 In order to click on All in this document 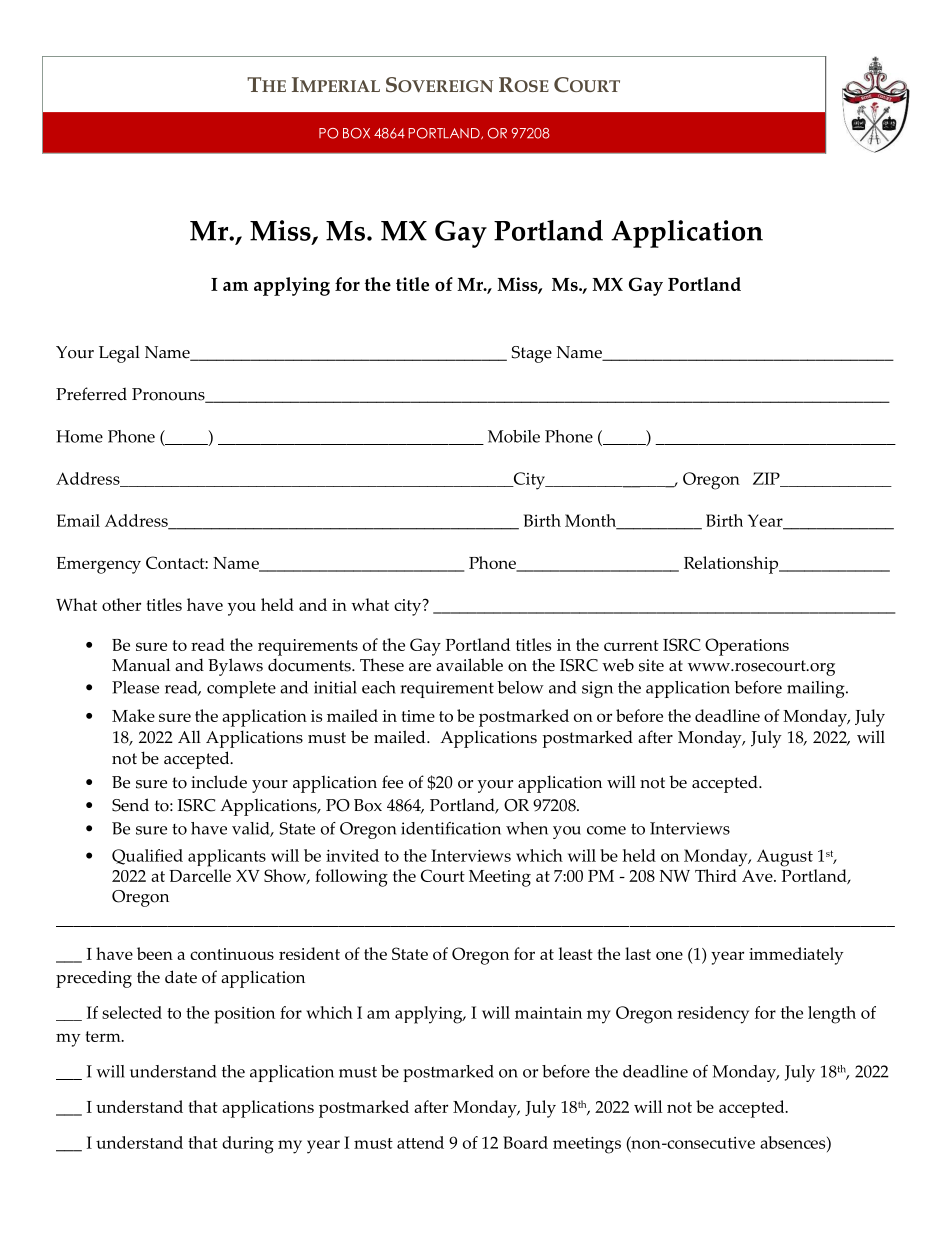, I will do `click(189, 736)`.
